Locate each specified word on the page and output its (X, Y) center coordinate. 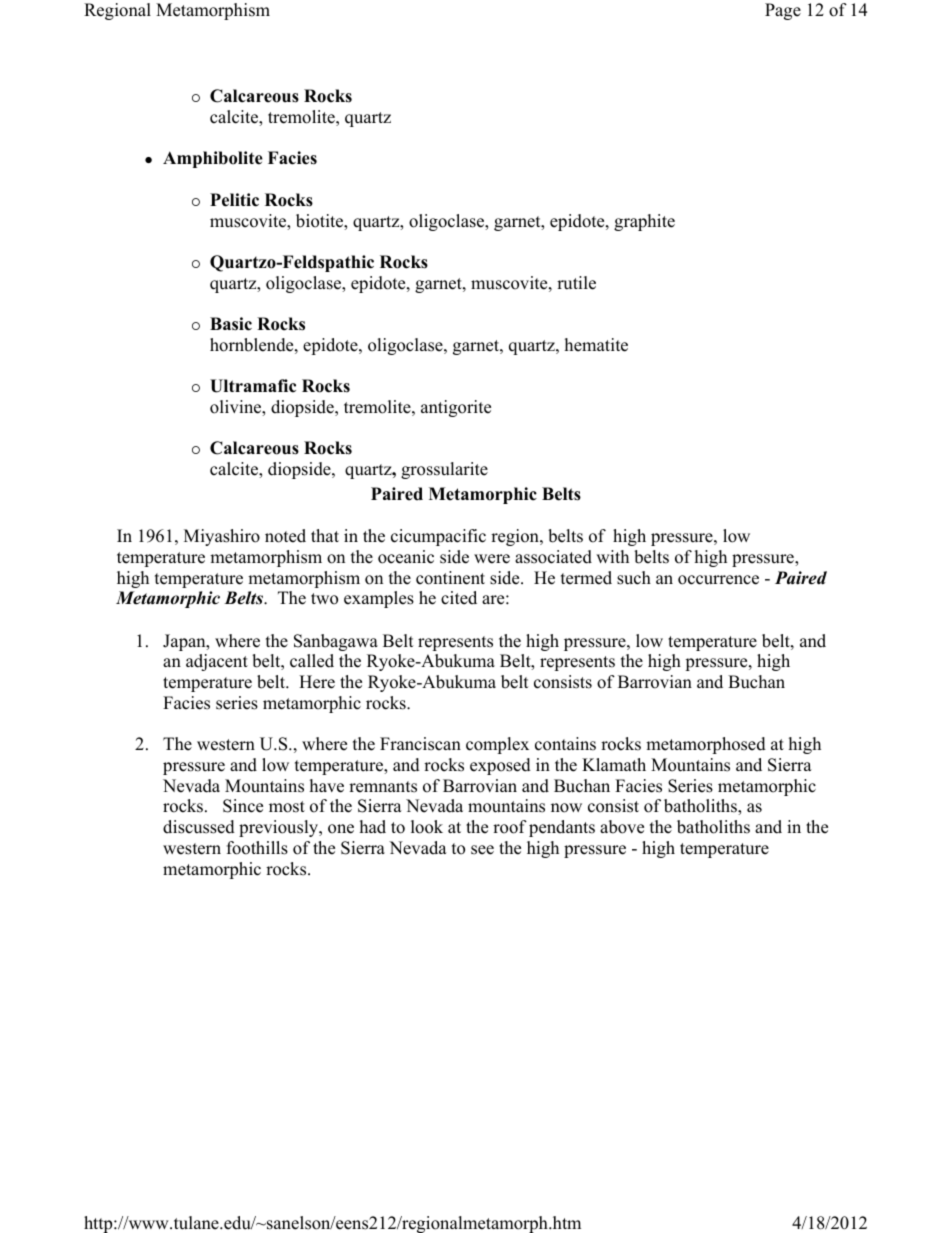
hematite (596, 345)
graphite (644, 222)
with (612, 556)
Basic (231, 324)
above (622, 827)
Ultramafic (253, 386)
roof (510, 827)
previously (280, 828)
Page (783, 11)
